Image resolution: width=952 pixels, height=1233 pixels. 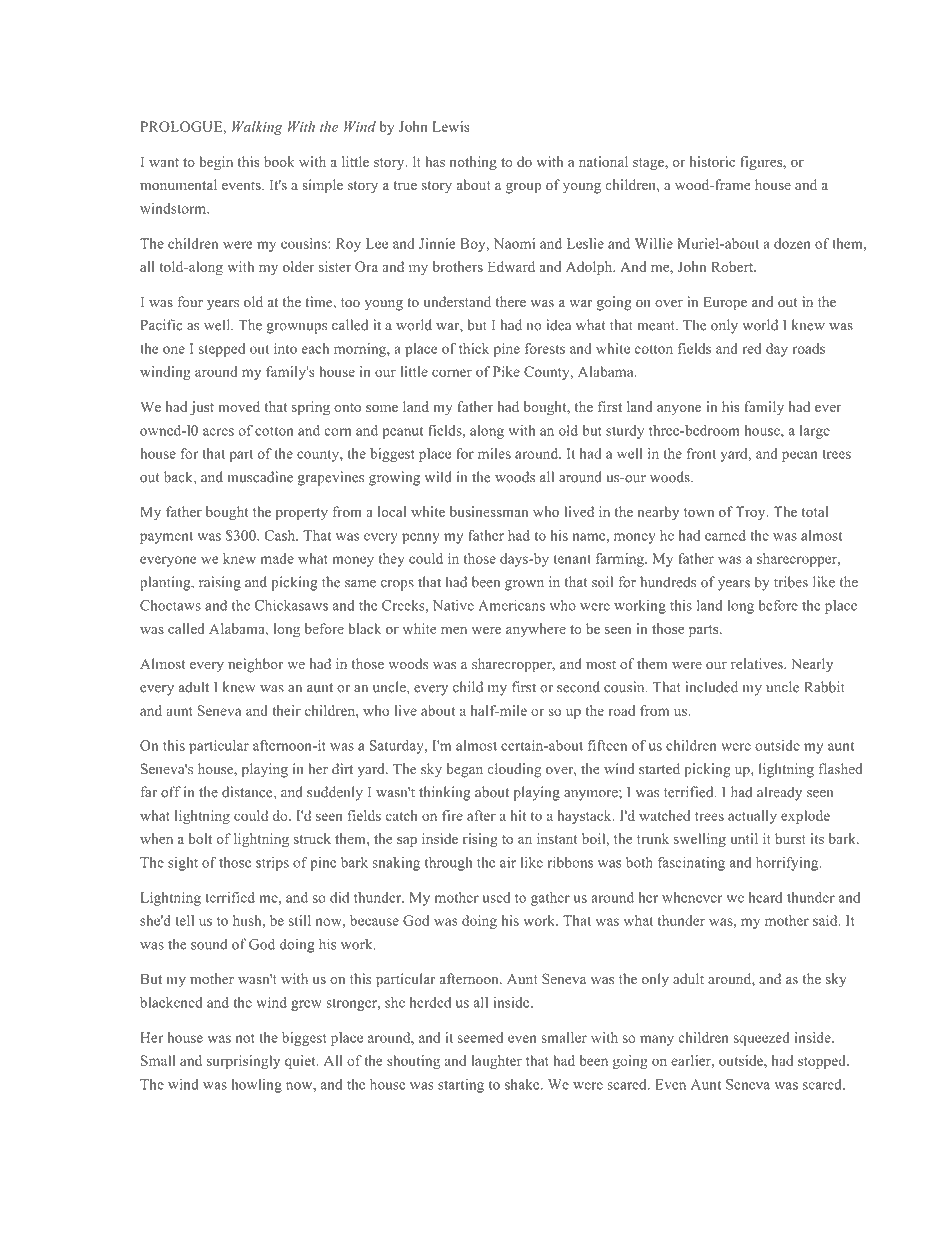 What do you see at coordinates (791, 582) in the screenshot?
I see `tribes` at bounding box center [791, 582].
